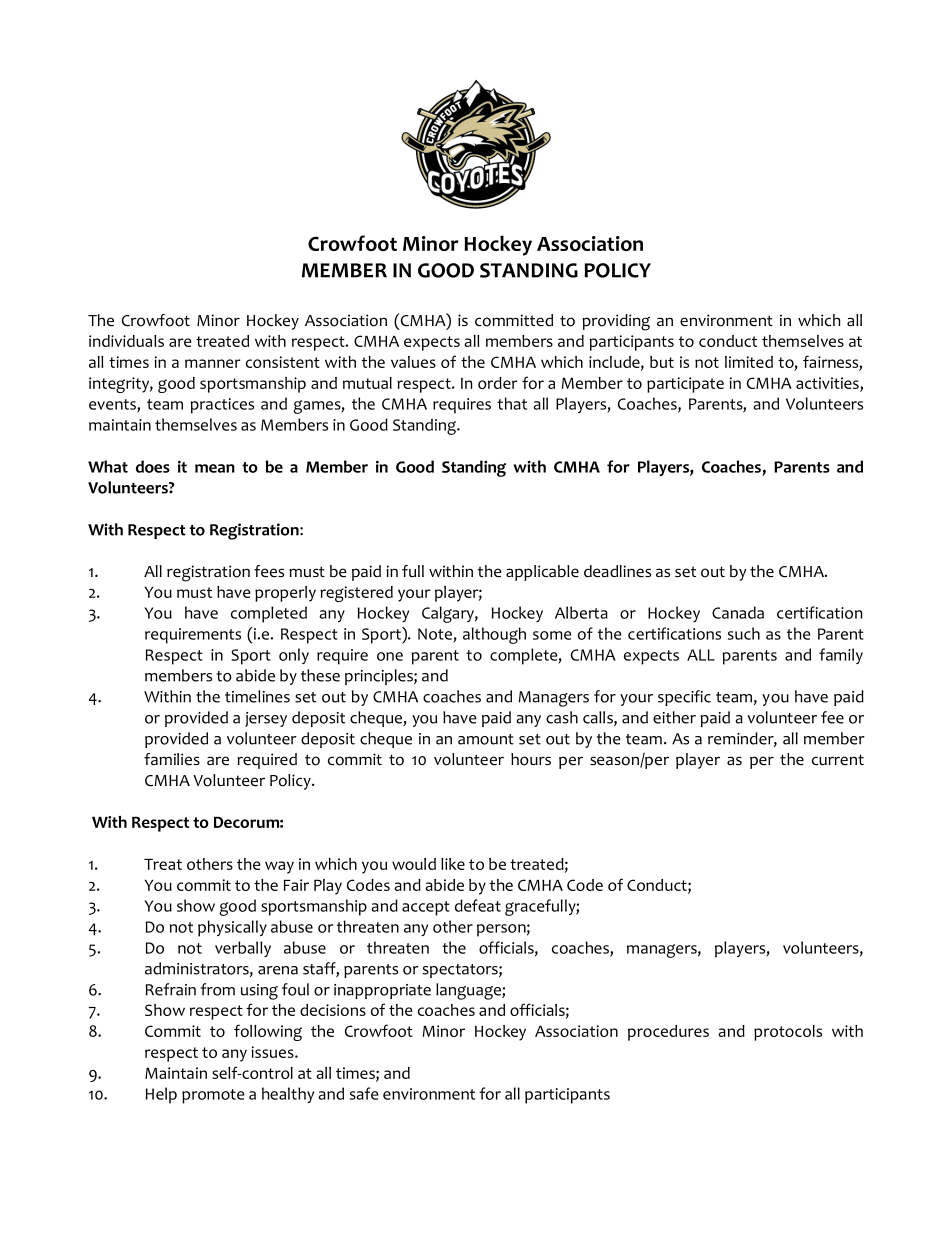 The height and width of the page is (1233, 952). What do you see at coordinates (738, 612) in the page?
I see `Canada` at bounding box center [738, 612].
